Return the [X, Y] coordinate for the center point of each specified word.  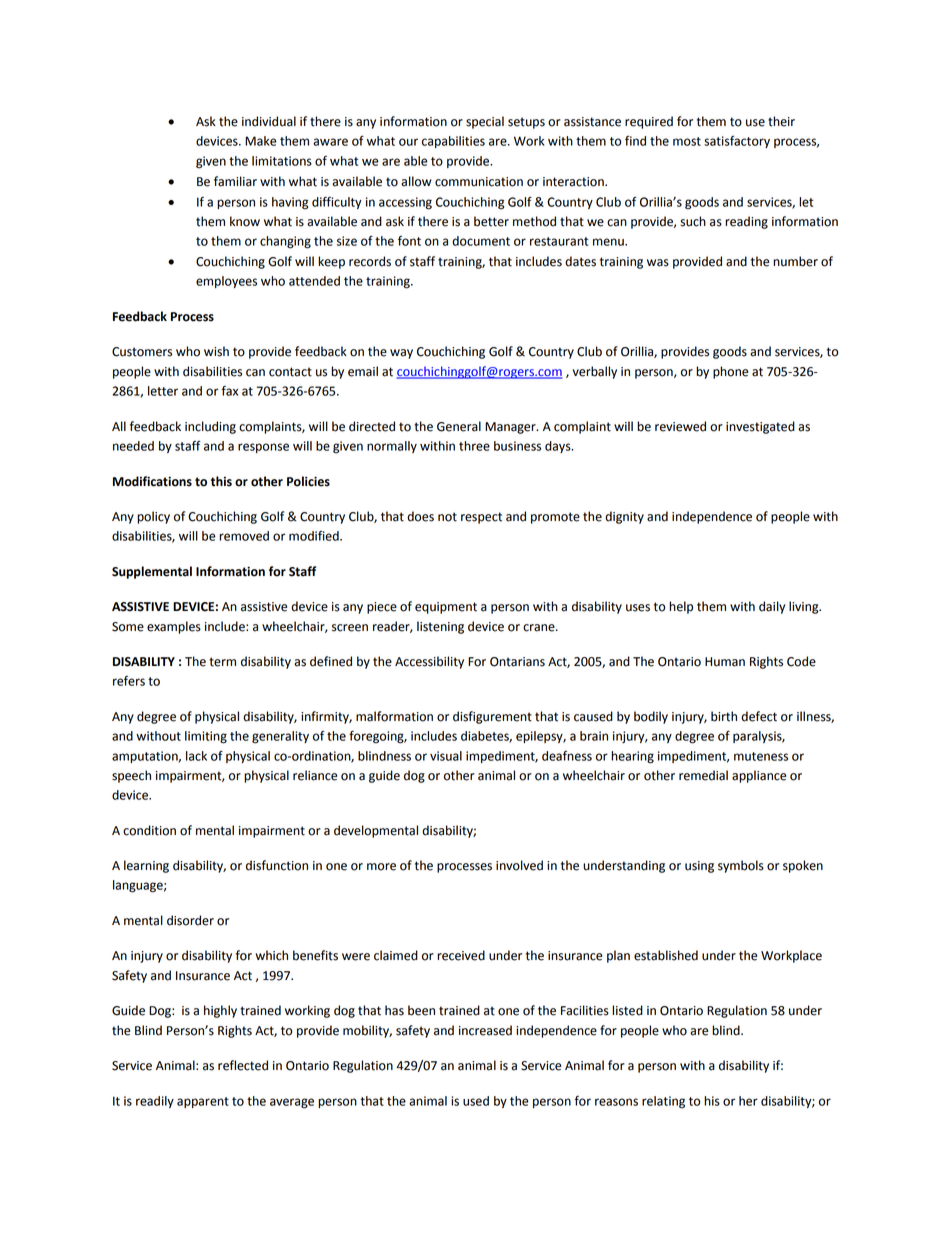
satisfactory [737, 142]
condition [149, 830]
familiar [235, 181]
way [401, 354]
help [681, 607]
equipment [446, 608]
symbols [741, 866]
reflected [243, 1065]
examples [174, 627]
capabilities [453, 142]
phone [730, 372]
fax [230, 391]
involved [519, 865]
